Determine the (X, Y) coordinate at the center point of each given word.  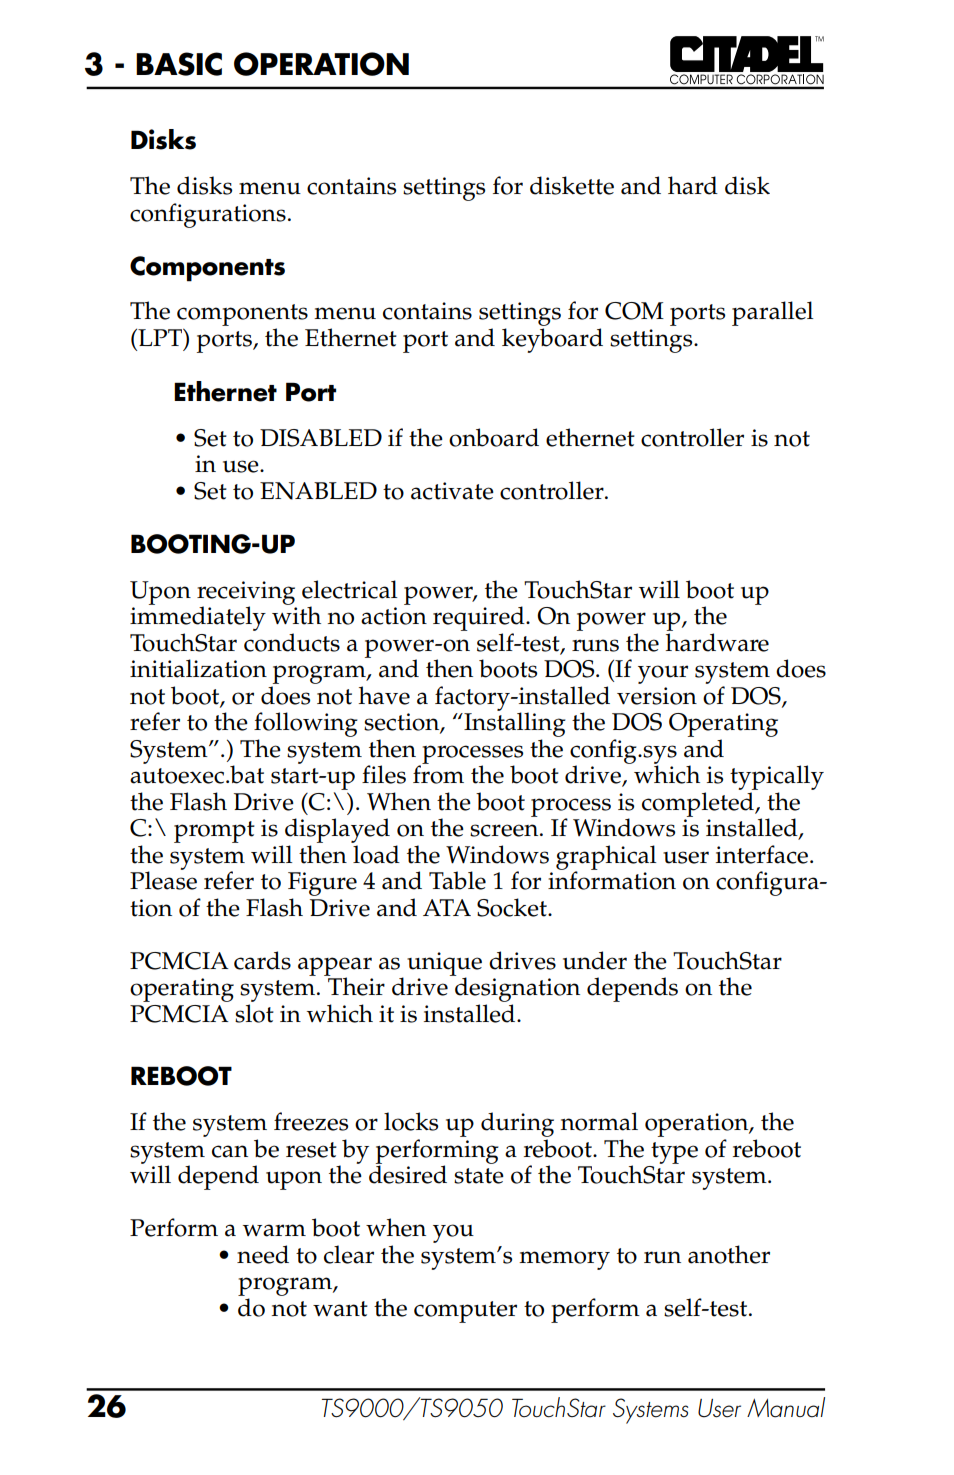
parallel (773, 313)
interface (763, 854)
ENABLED (318, 491)
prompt (214, 832)
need (263, 1254)
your (663, 674)
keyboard (552, 340)
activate (452, 491)
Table (457, 880)
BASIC (179, 64)
